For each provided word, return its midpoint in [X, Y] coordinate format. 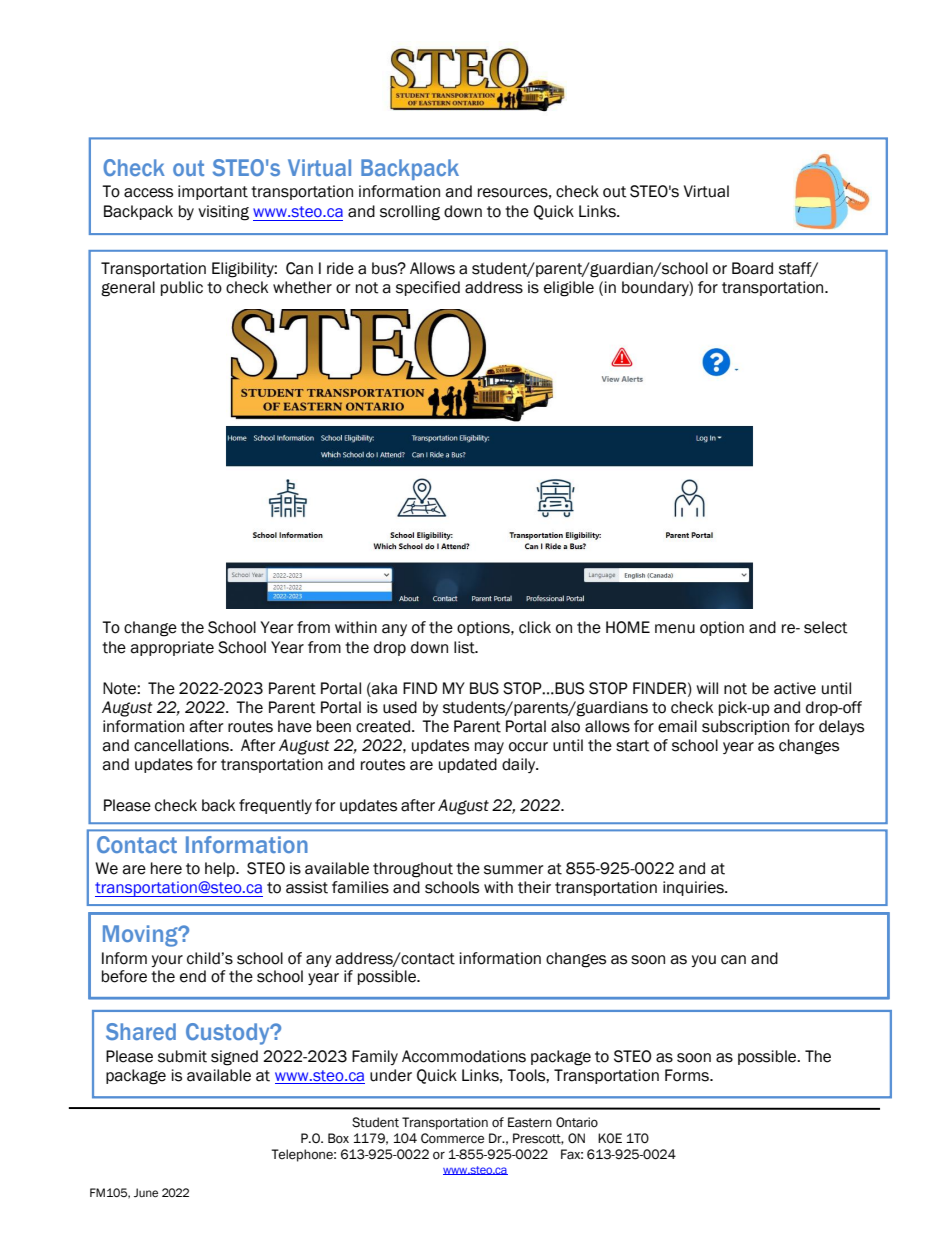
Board [752, 268]
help [221, 869]
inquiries [694, 888]
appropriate [172, 648]
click [535, 627]
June [146, 1192]
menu [675, 629]
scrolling [410, 213]
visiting [223, 213]
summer [514, 870]
